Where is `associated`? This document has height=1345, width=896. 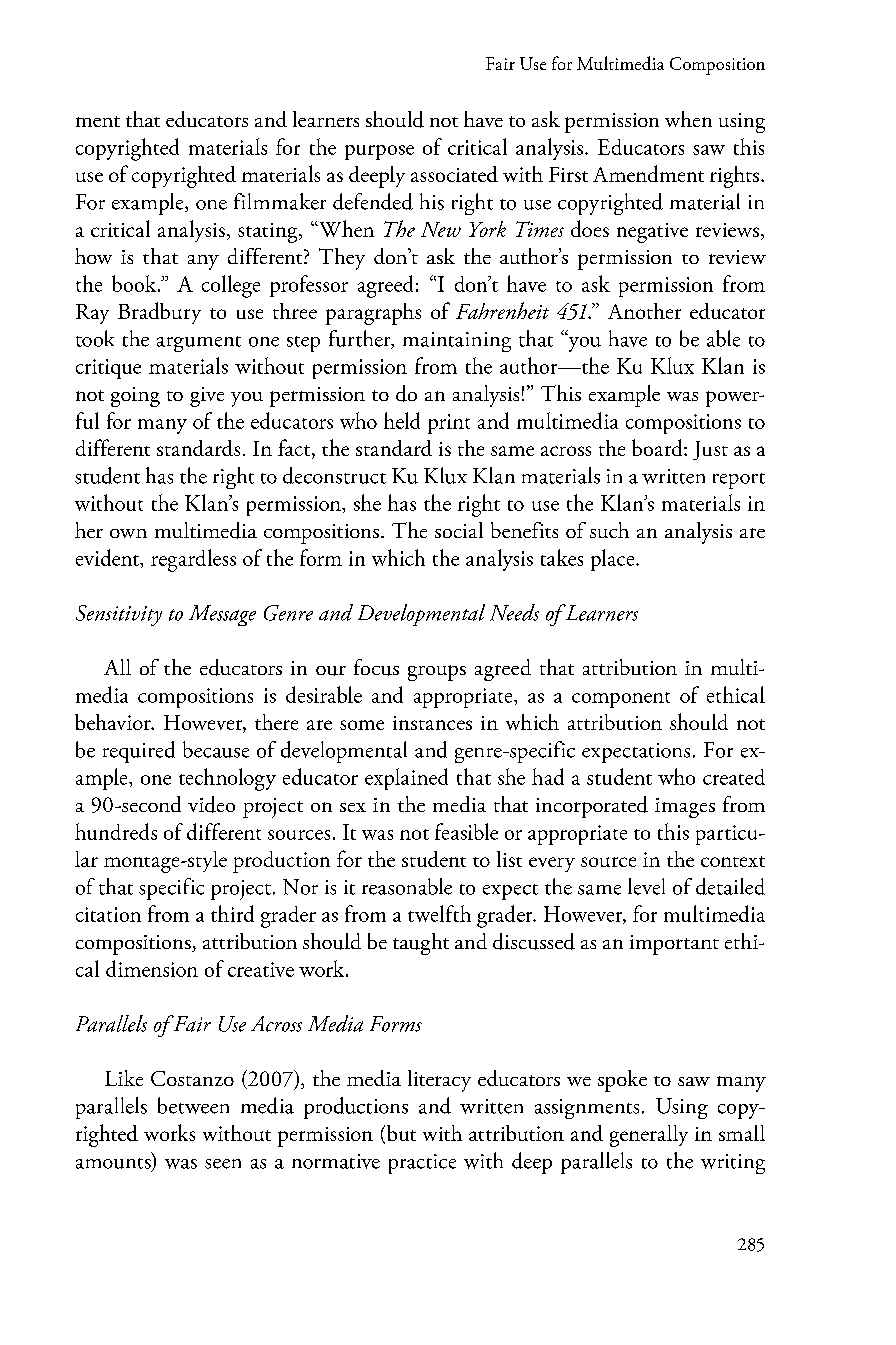 associated is located at coordinates (454, 174).
